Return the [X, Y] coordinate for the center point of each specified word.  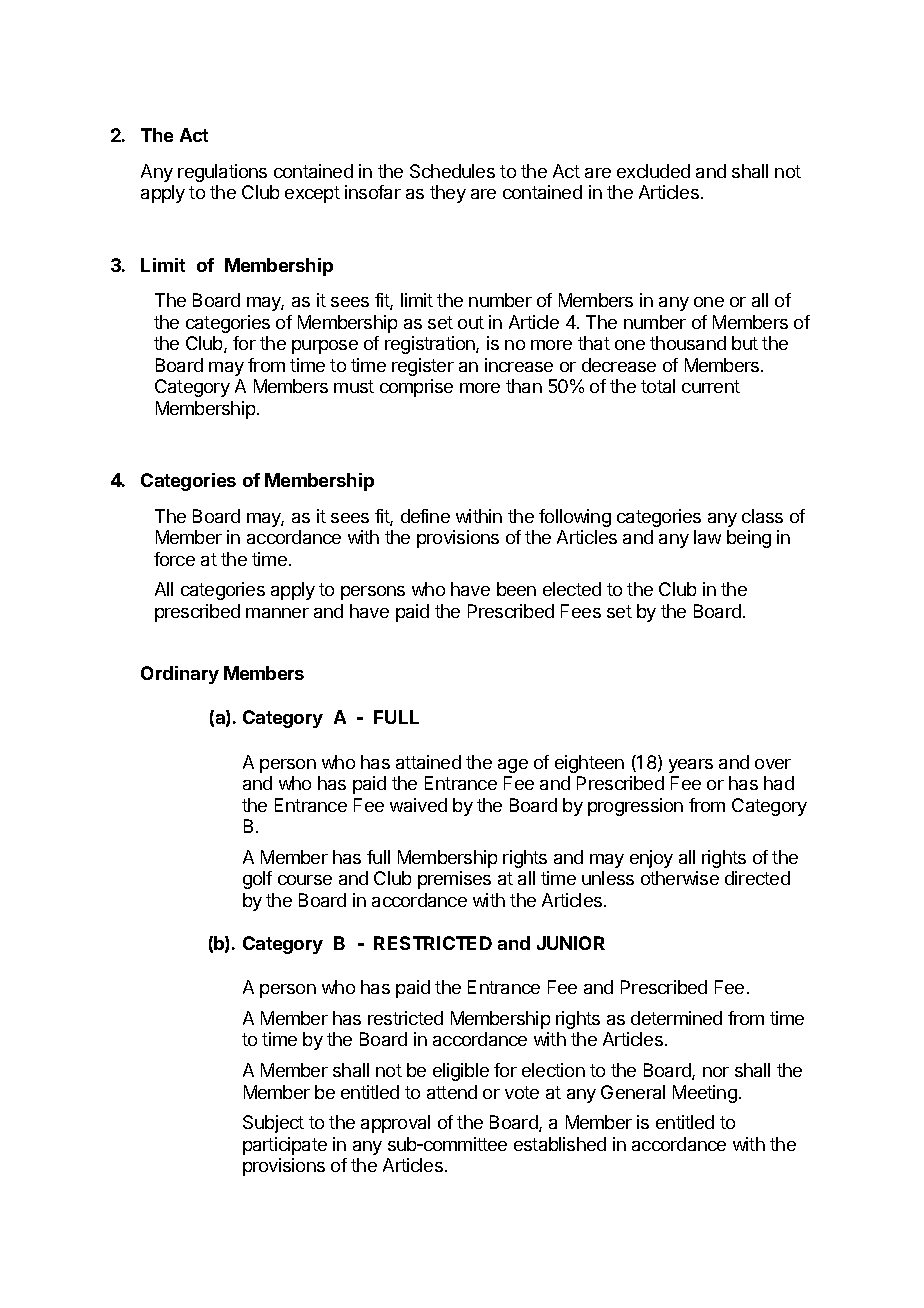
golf [257, 880]
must [354, 386]
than [524, 386]
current [711, 386]
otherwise [680, 878]
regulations [222, 173]
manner [277, 613]
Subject [273, 1124]
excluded [653, 171]
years [691, 766]
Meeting [705, 1094]
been [516, 589]
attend [452, 1092]
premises [454, 880]
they [448, 194]
